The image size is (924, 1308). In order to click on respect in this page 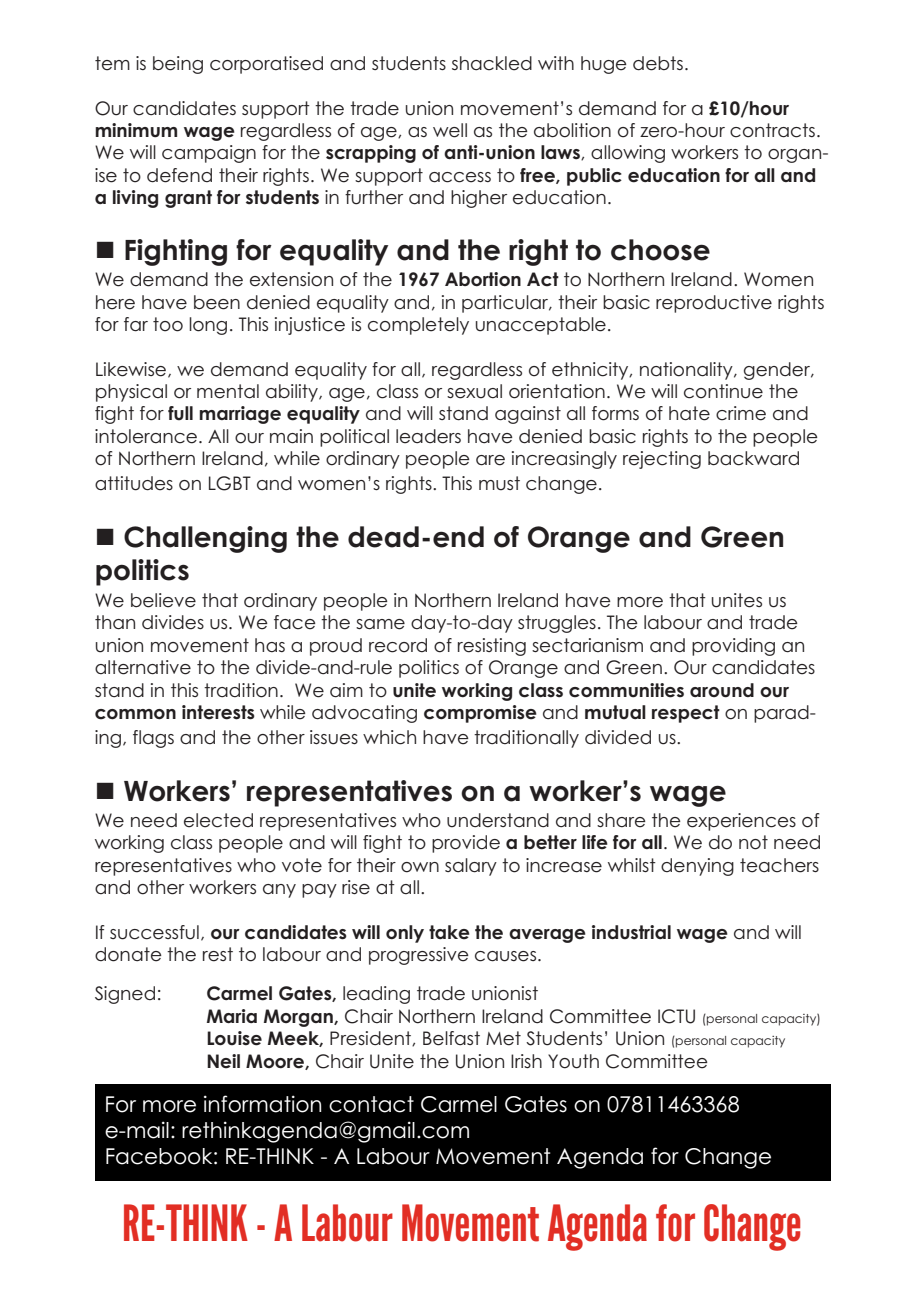, I will do `click(686, 714)`.
